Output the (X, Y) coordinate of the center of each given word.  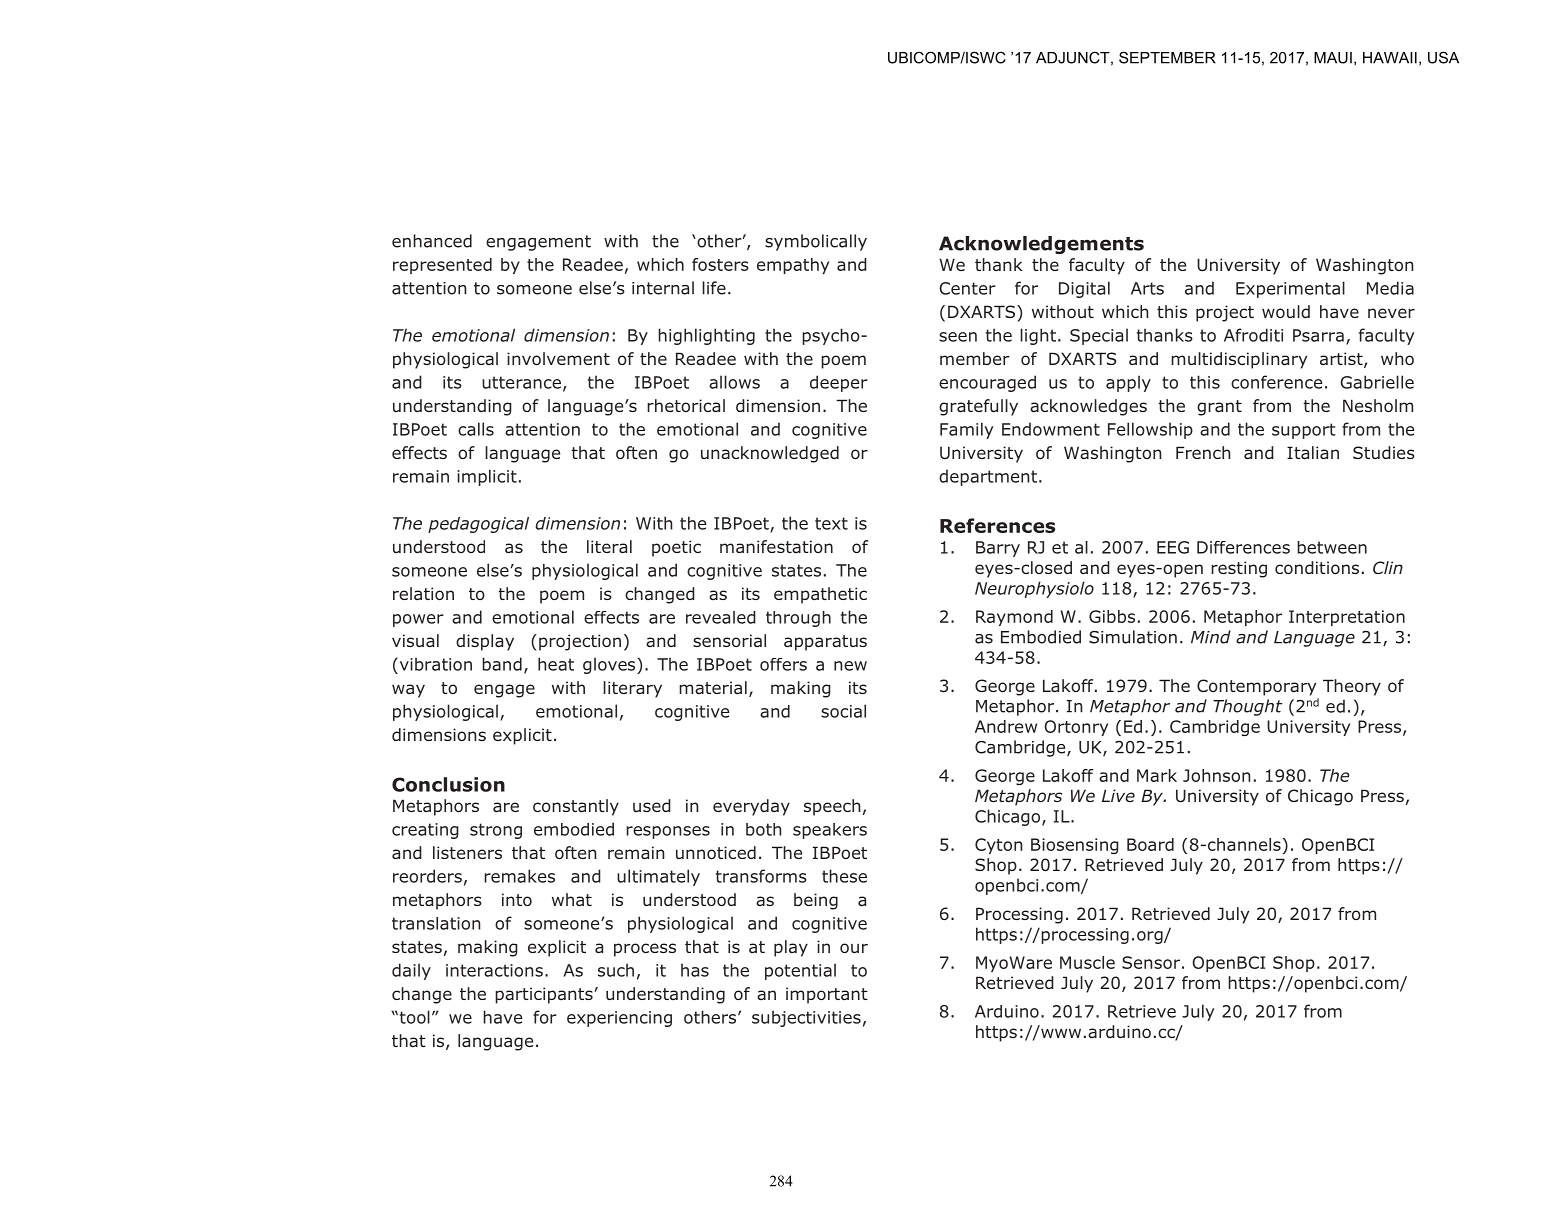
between (1332, 547)
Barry (998, 549)
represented (442, 266)
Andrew (1006, 726)
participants (545, 995)
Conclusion (448, 784)
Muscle (1087, 962)
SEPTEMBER (1167, 57)
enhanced (432, 241)
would (1286, 311)
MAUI (1333, 58)
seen (958, 337)
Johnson (1216, 775)
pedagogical (478, 525)
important (827, 995)
